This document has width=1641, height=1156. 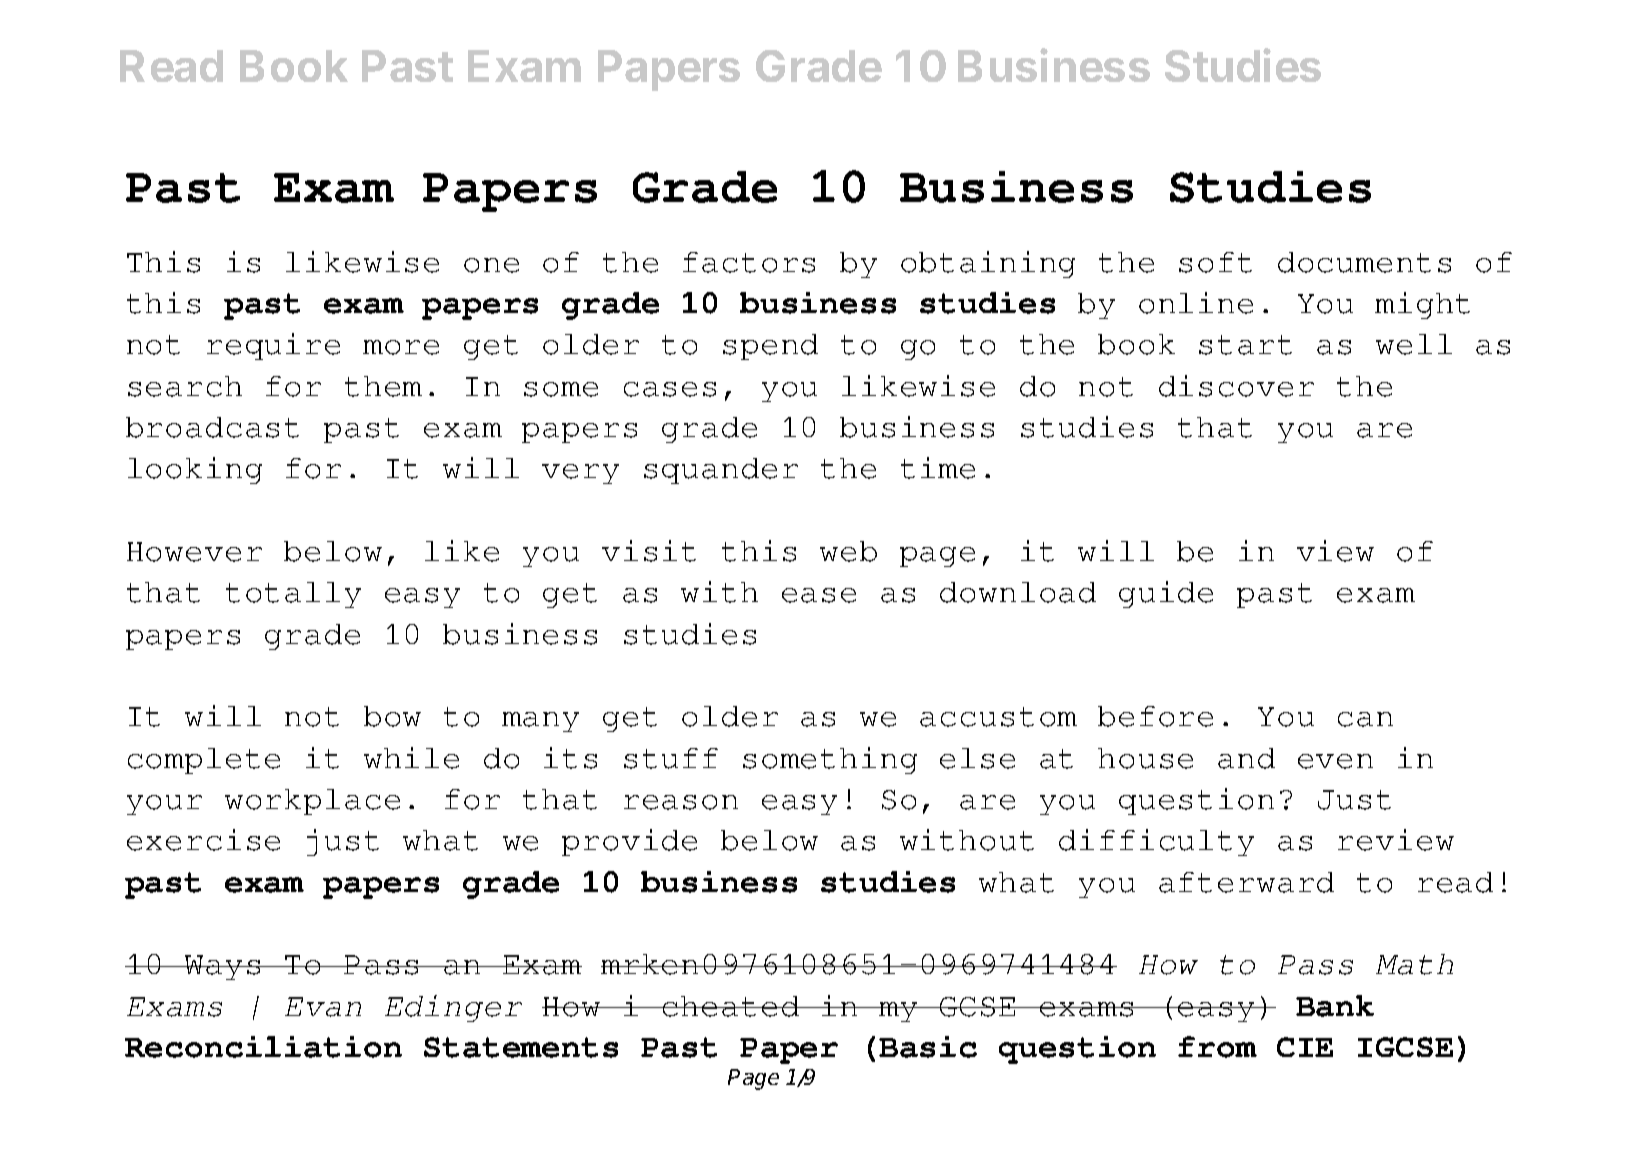 I want to click on one, so click(x=491, y=265).
